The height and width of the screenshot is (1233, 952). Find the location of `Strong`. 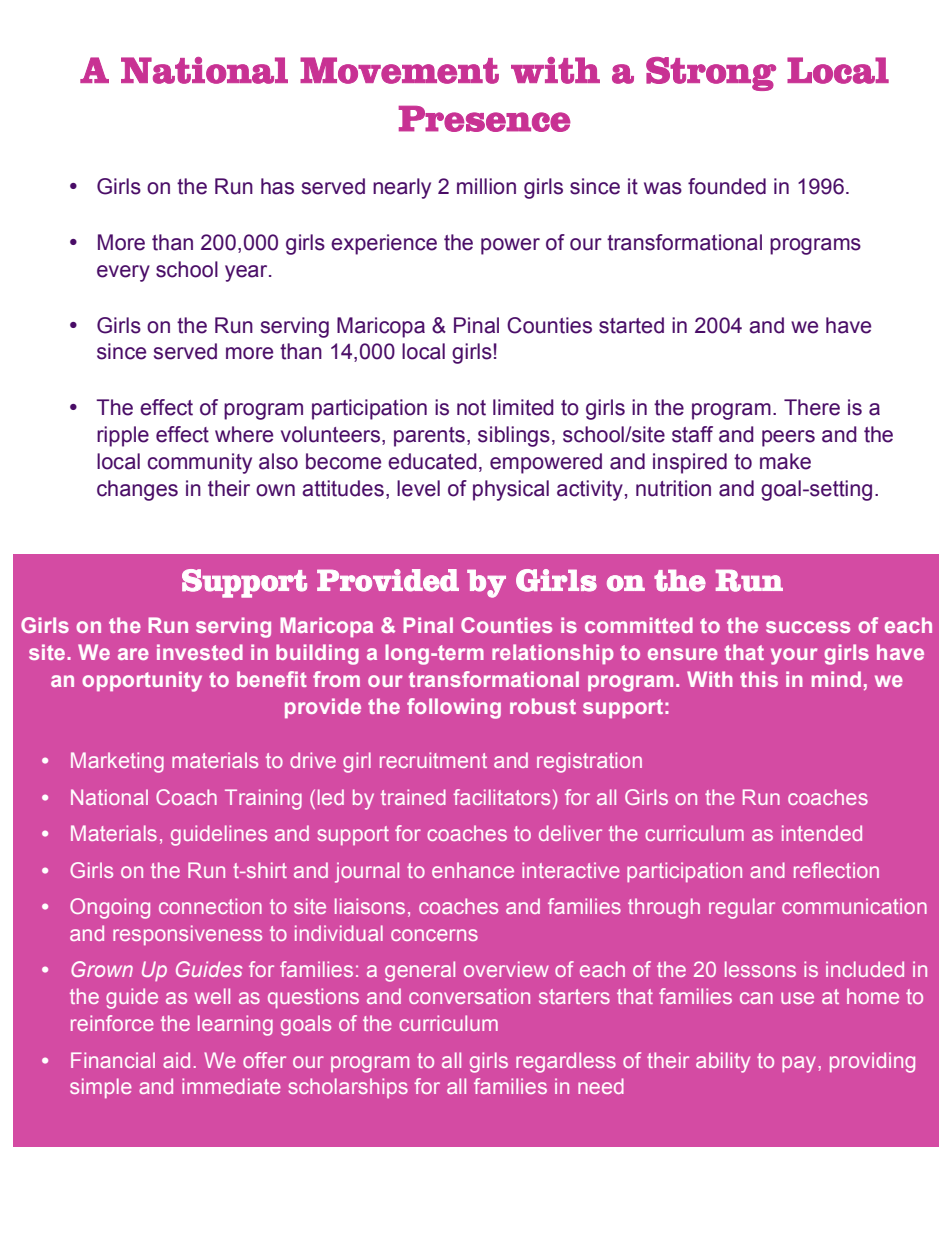

Strong is located at coordinates (711, 74).
